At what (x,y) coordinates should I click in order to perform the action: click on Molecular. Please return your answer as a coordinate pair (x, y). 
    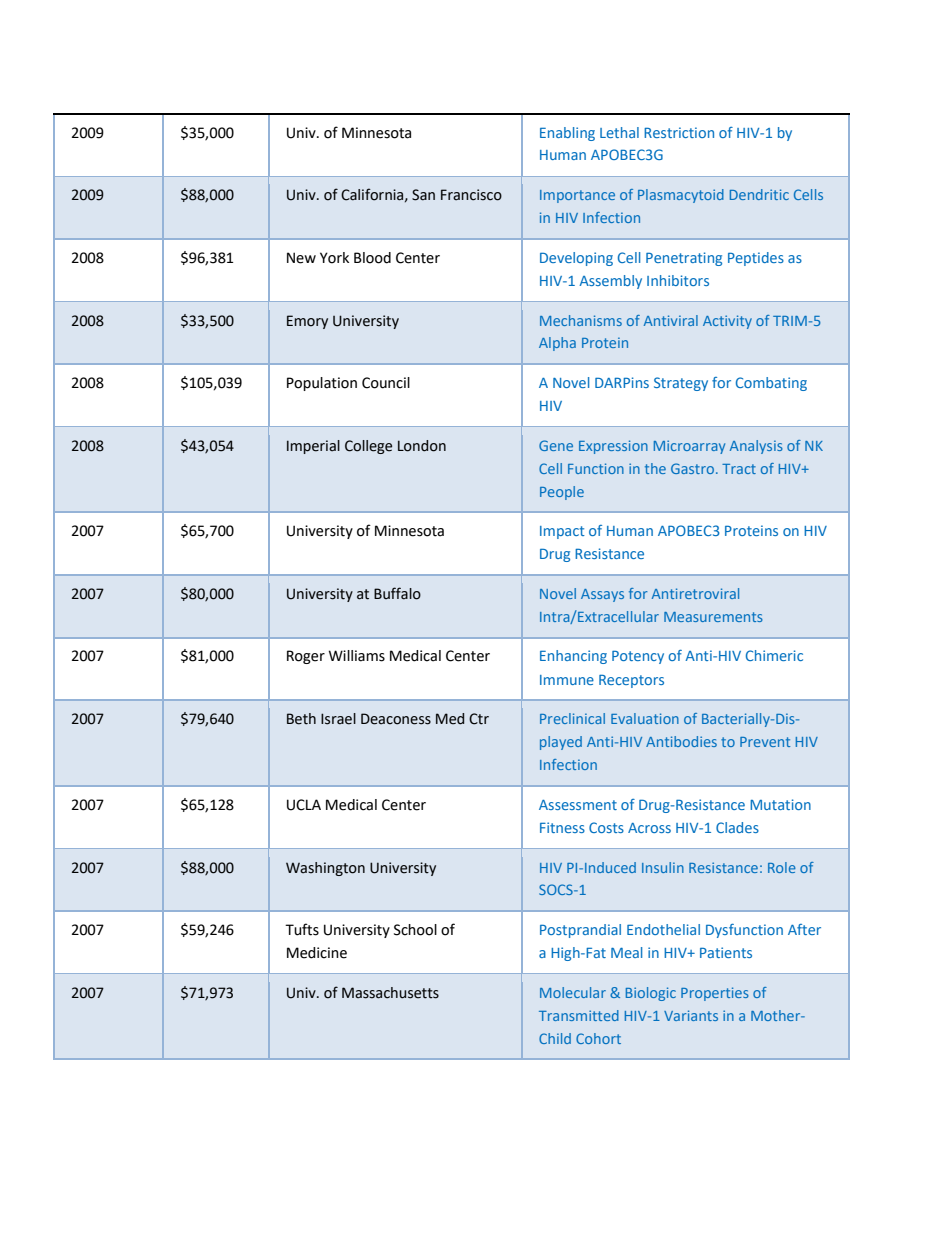
    Looking at the image, I should click on (573, 992).
